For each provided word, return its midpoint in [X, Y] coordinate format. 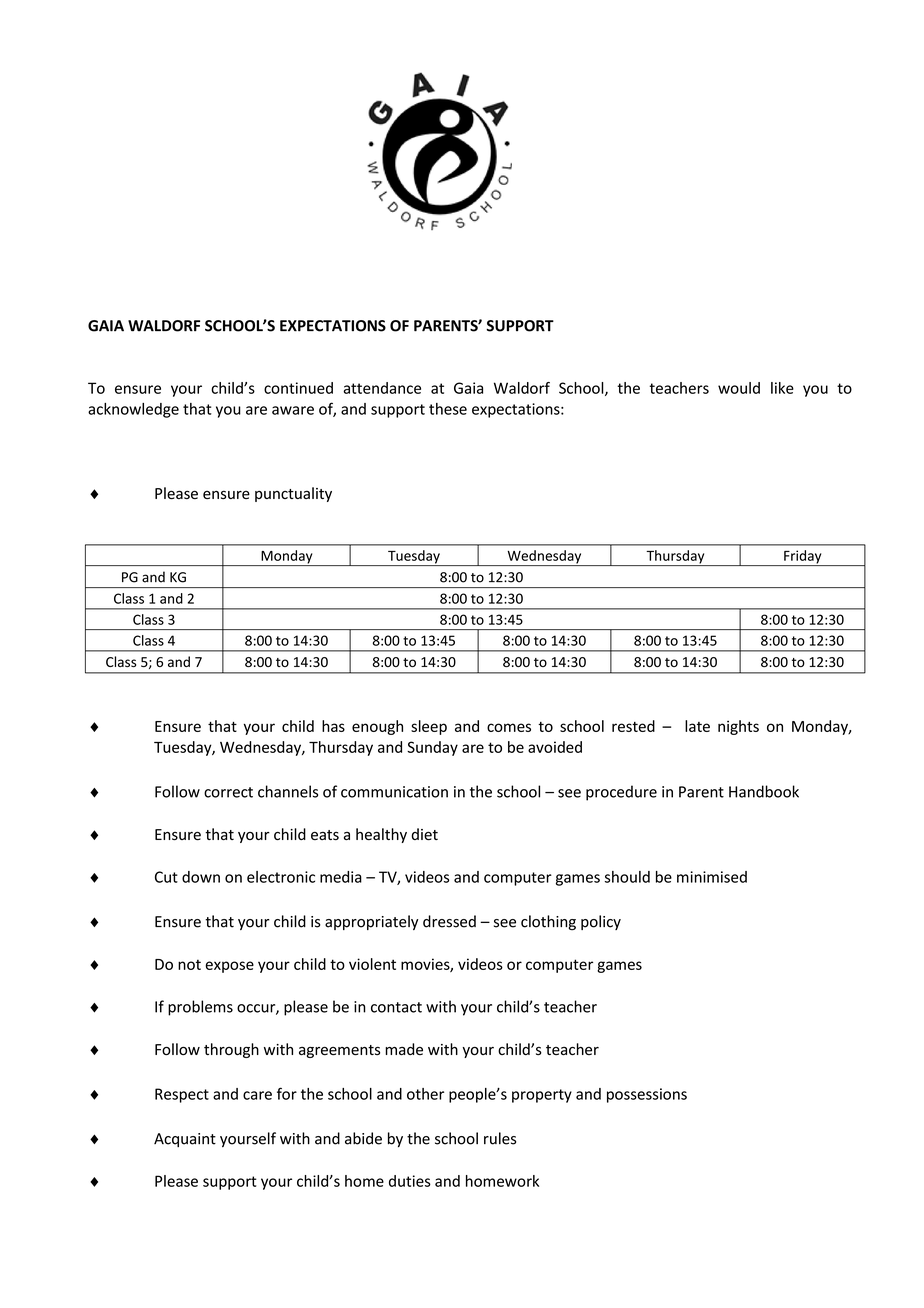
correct [228, 792]
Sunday [432, 748]
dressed [449, 921]
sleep [429, 727]
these [448, 409]
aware [293, 410]
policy [601, 922]
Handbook [764, 791]
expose [229, 967]
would [739, 388]
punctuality [293, 494]
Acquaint [185, 1140]
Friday [803, 558]
